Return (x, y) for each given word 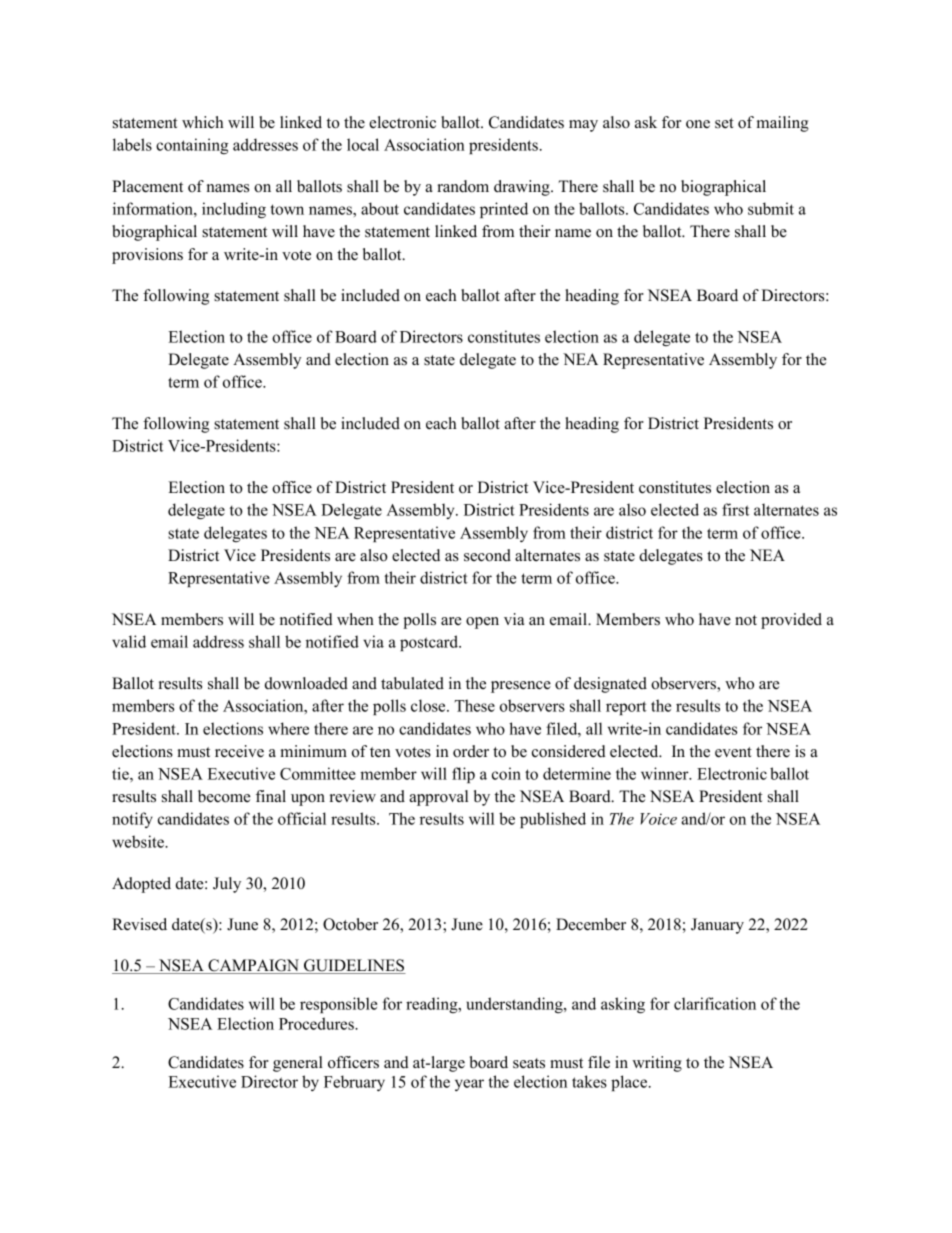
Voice (658, 819)
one (698, 124)
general (298, 1064)
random (463, 186)
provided (791, 621)
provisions (147, 256)
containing (192, 146)
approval (438, 798)
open (482, 623)
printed (504, 210)
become (224, 796)
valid (129, 641)
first (735, 509)
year (469, 1085)
